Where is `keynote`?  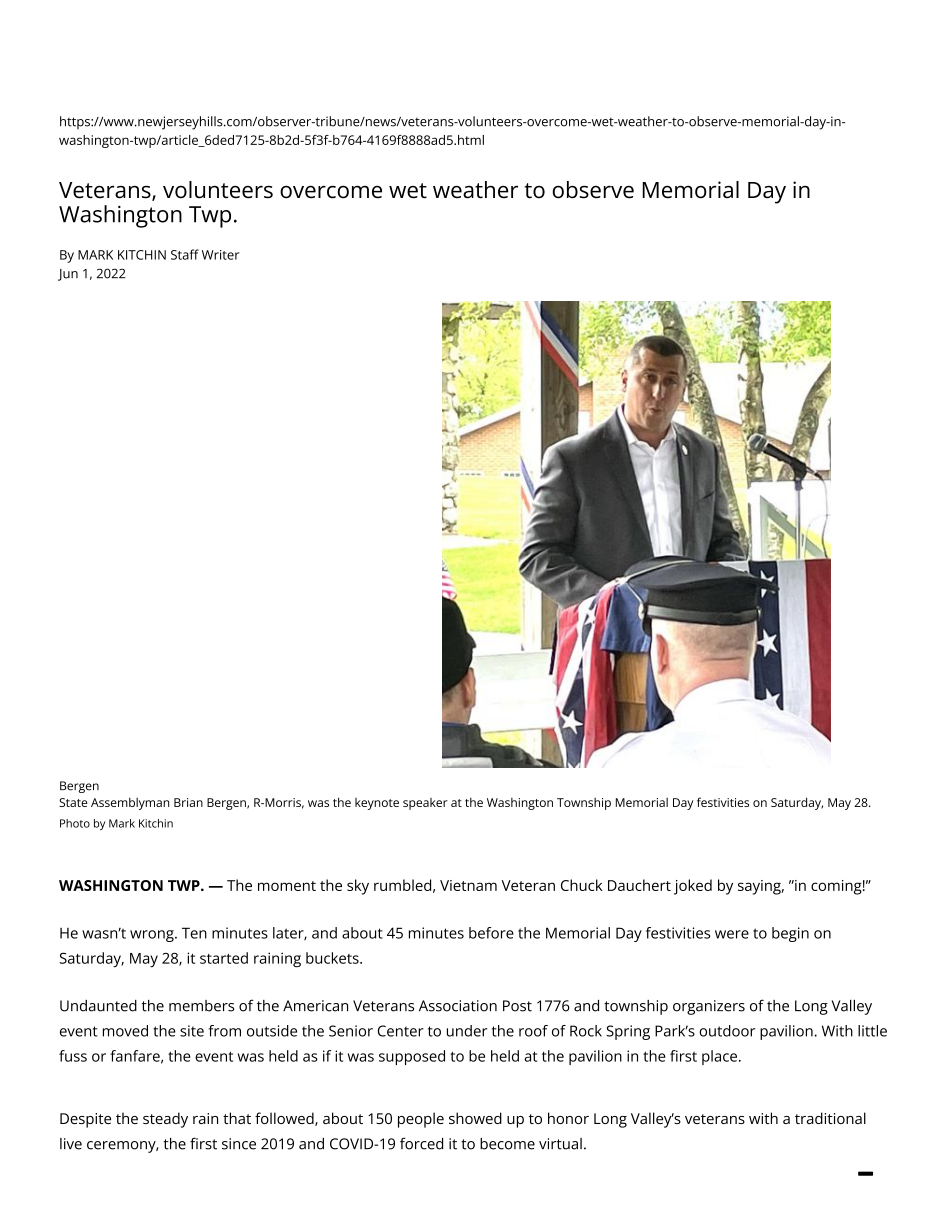
keynote is located at coordinates (377, 804).
